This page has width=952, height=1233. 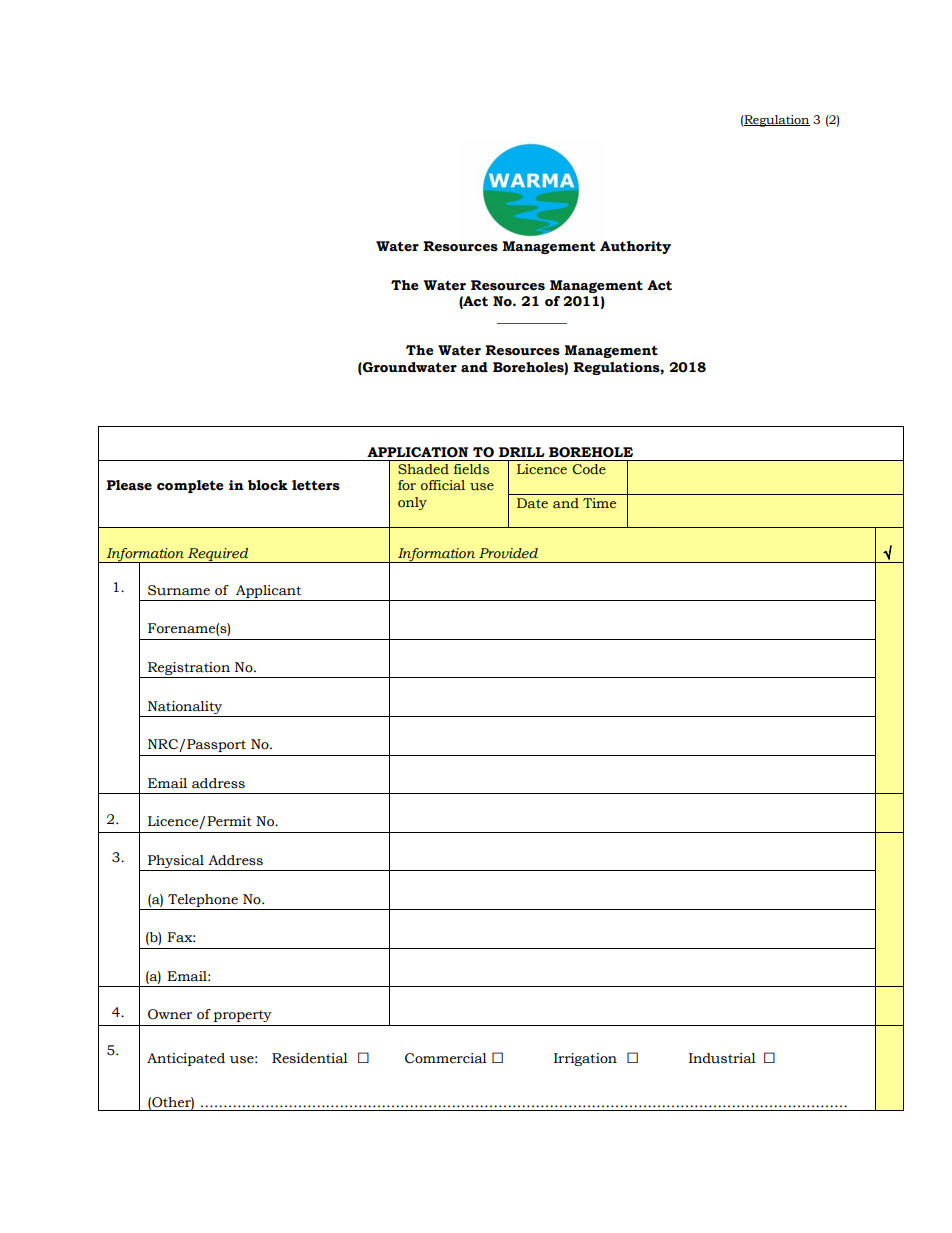 What do you see at coordinates (599, 503) in the page?
I see `Time` at bounding box center [599, 503].
